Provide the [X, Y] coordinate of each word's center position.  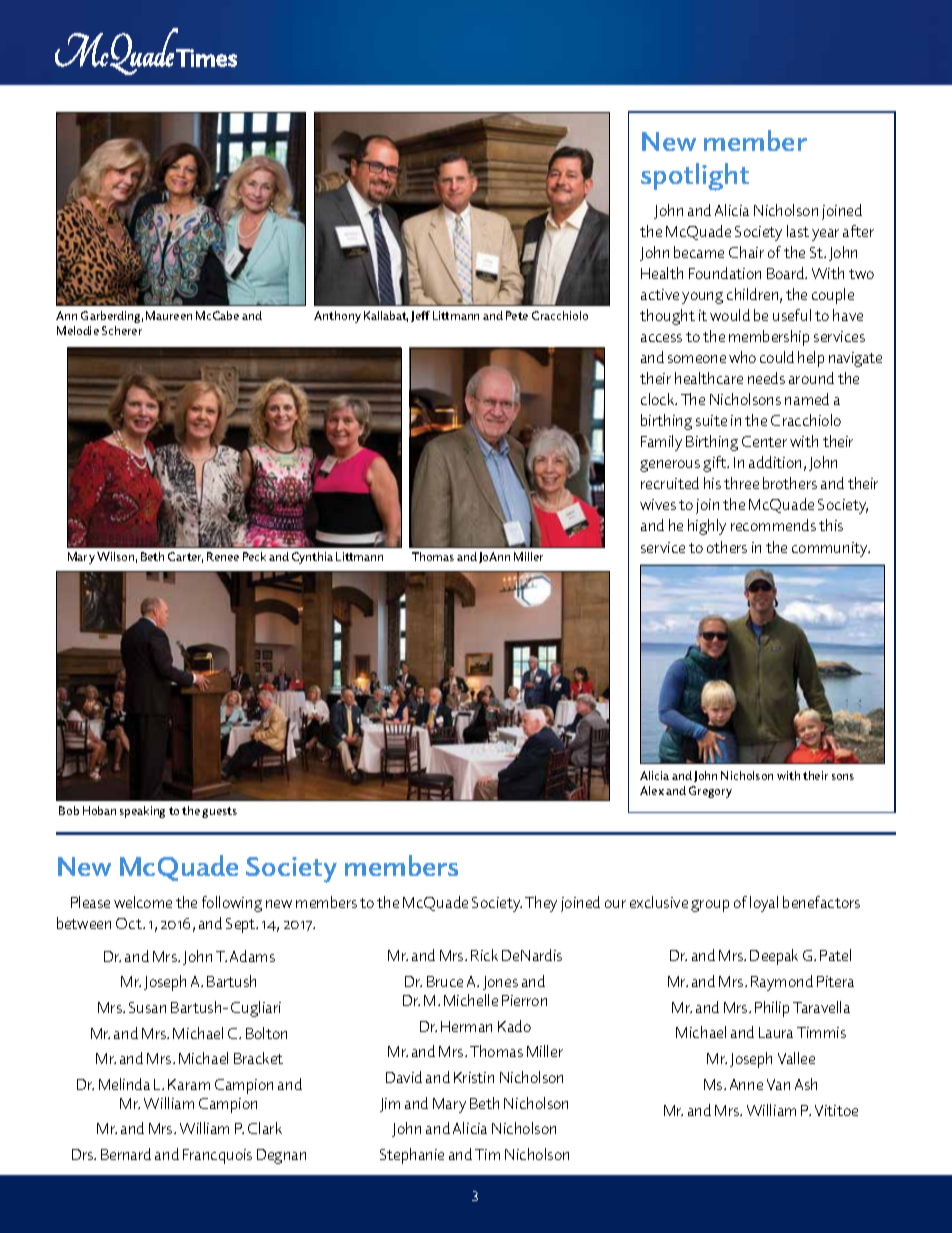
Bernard [126, 1154]
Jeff [420, 316]
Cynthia [312, 558]
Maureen [169, 315]
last [798, 231]
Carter [185, 557]
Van [778, 1084]
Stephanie [412, 1156]
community [831, 549]
